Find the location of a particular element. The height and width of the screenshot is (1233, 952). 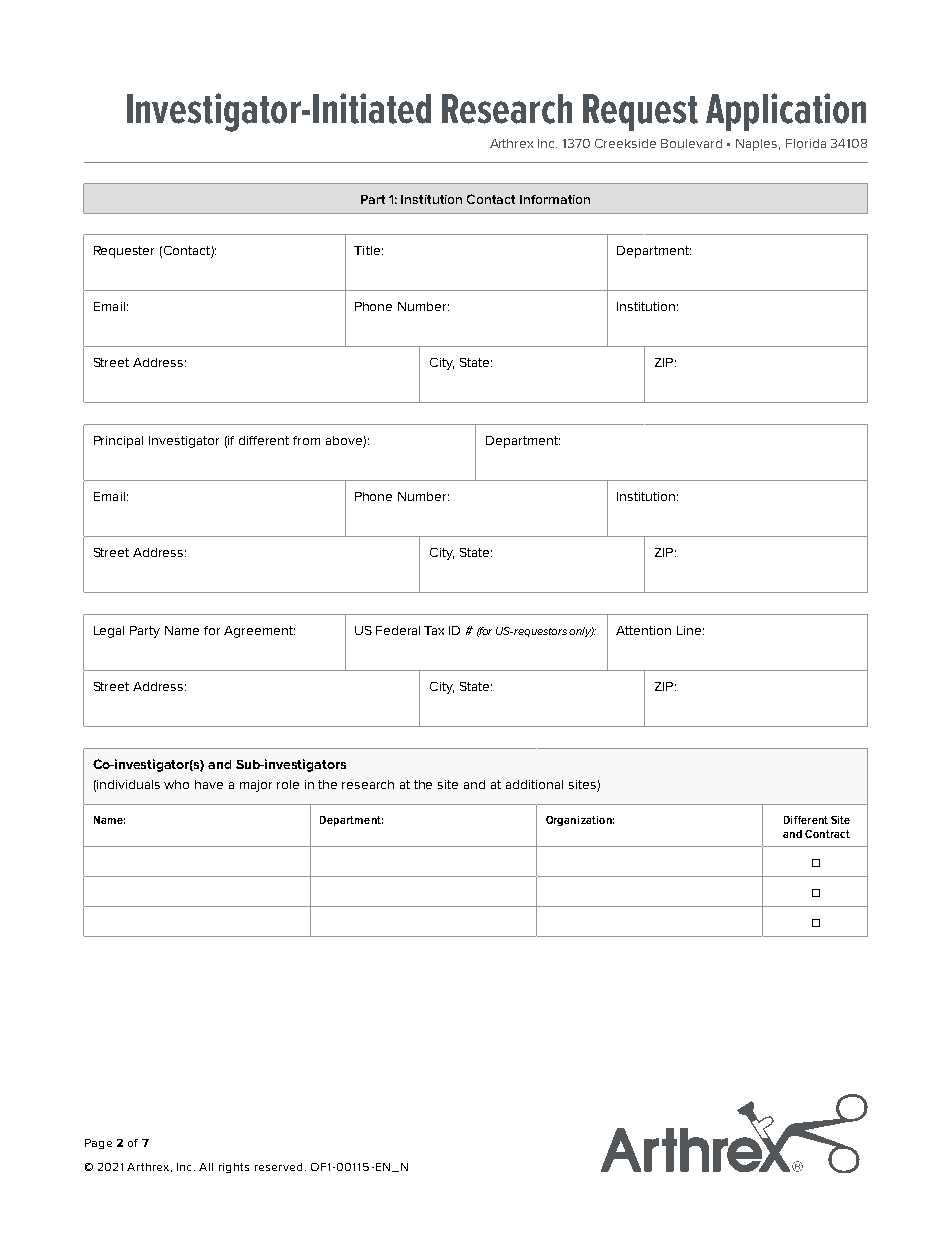

Attention is located at coordinates (643, 630).
